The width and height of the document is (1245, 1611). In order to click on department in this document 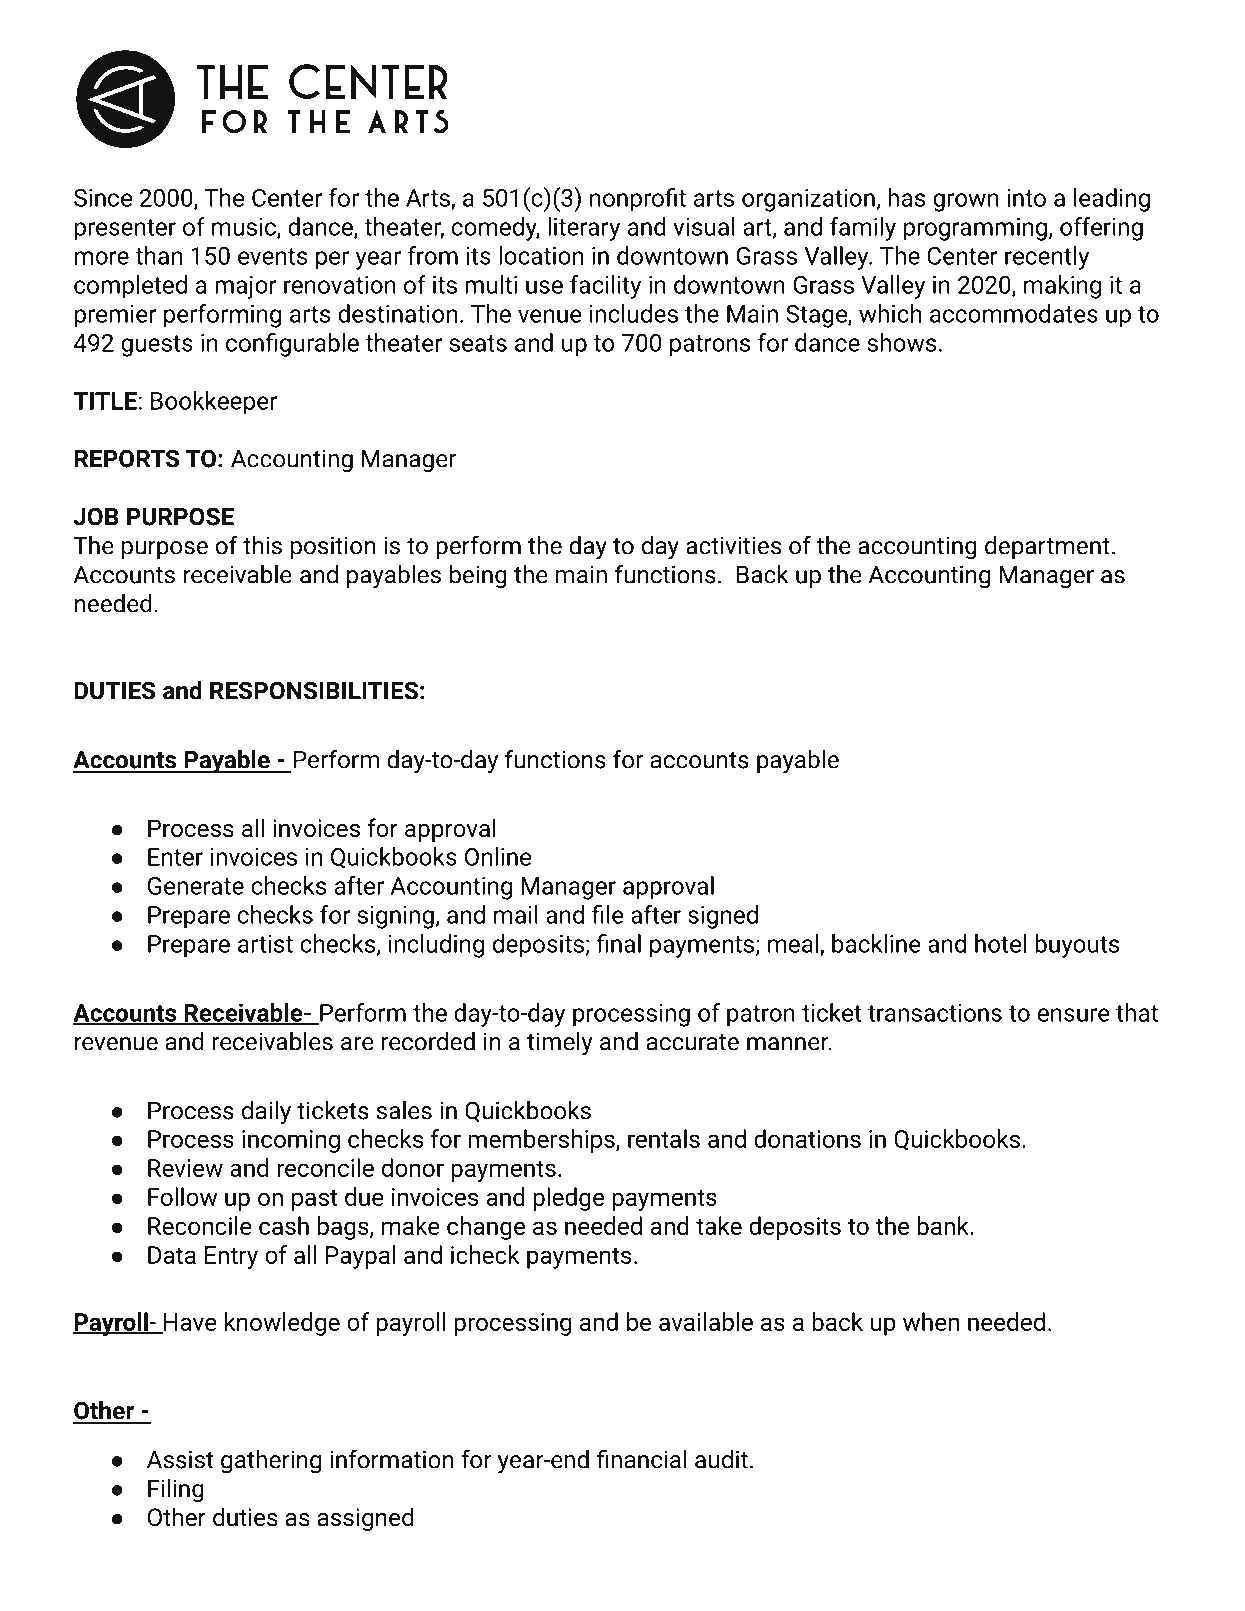, I will do `click(1047, 548)`.
